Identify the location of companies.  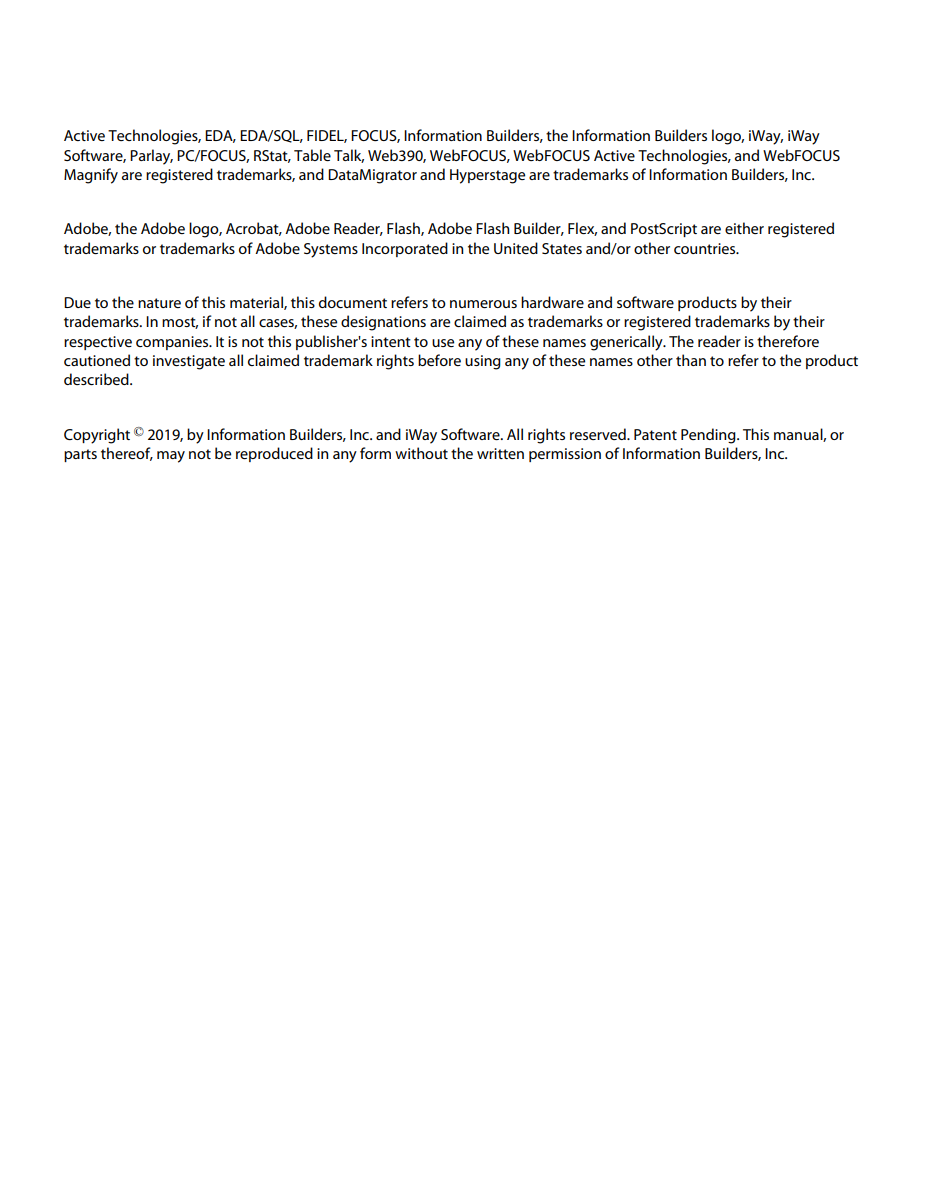
(173, 343).
